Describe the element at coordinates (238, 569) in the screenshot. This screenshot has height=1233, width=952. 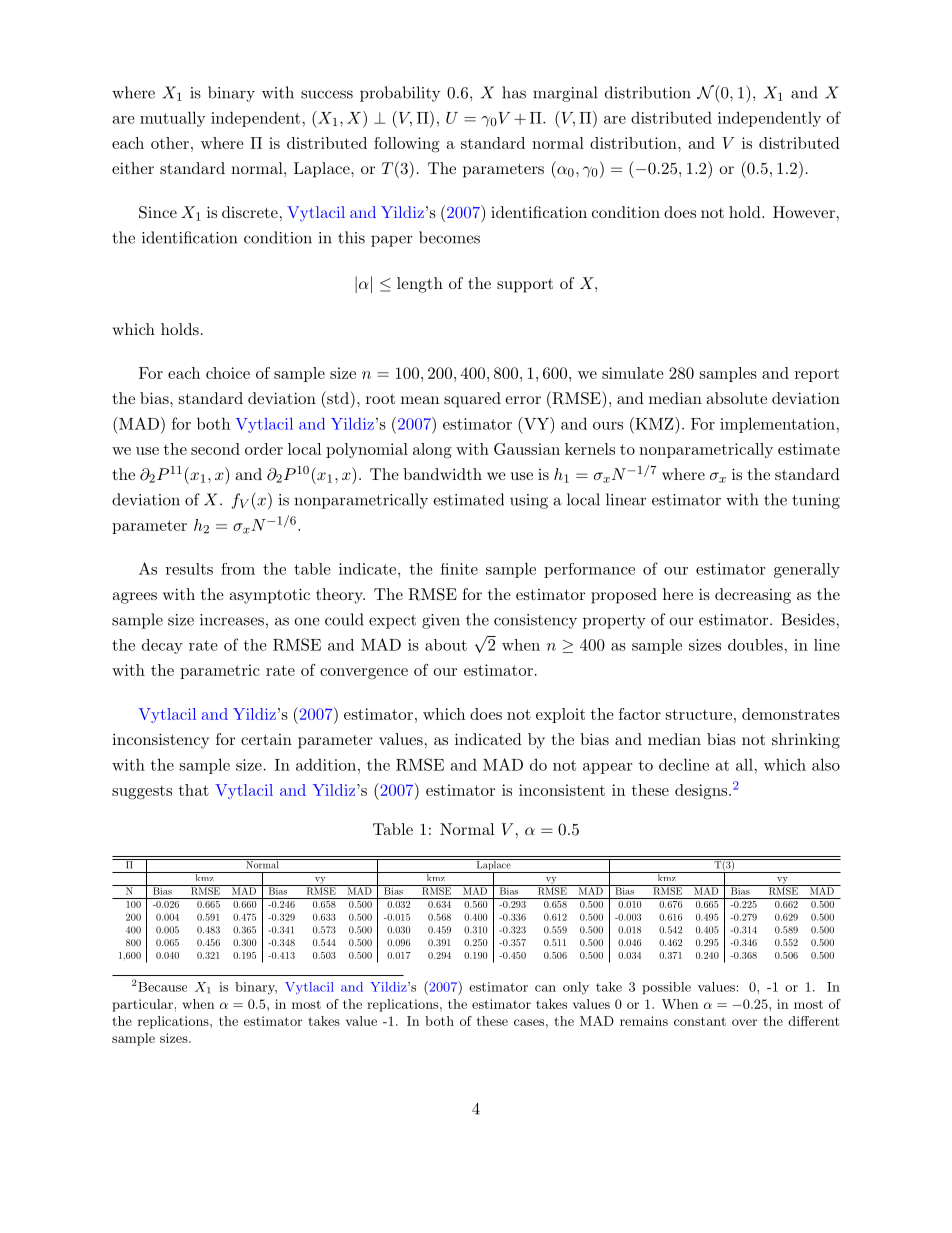
I see `from` at that location.
